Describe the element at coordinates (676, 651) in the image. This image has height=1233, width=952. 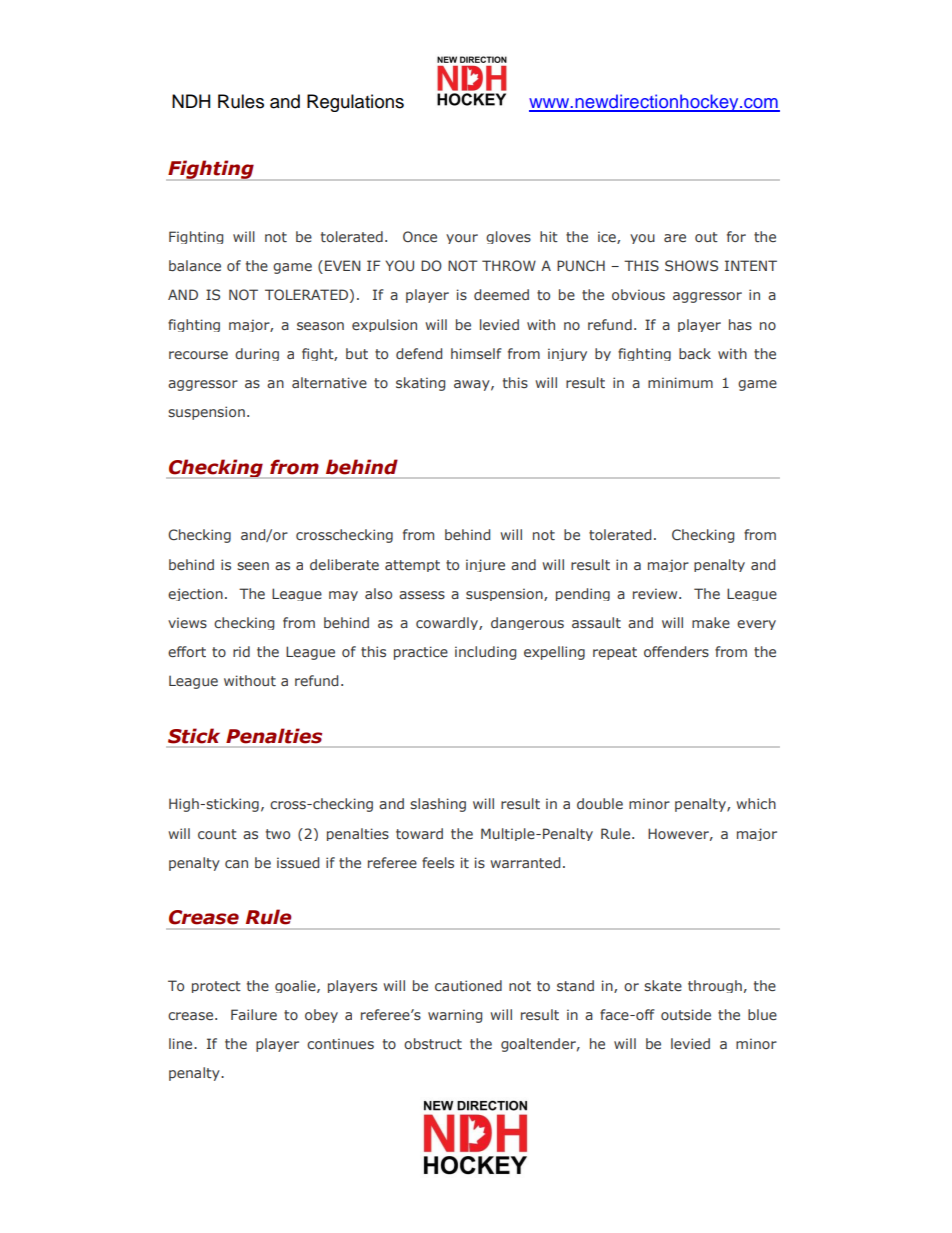
I see `offenders` at that location.
